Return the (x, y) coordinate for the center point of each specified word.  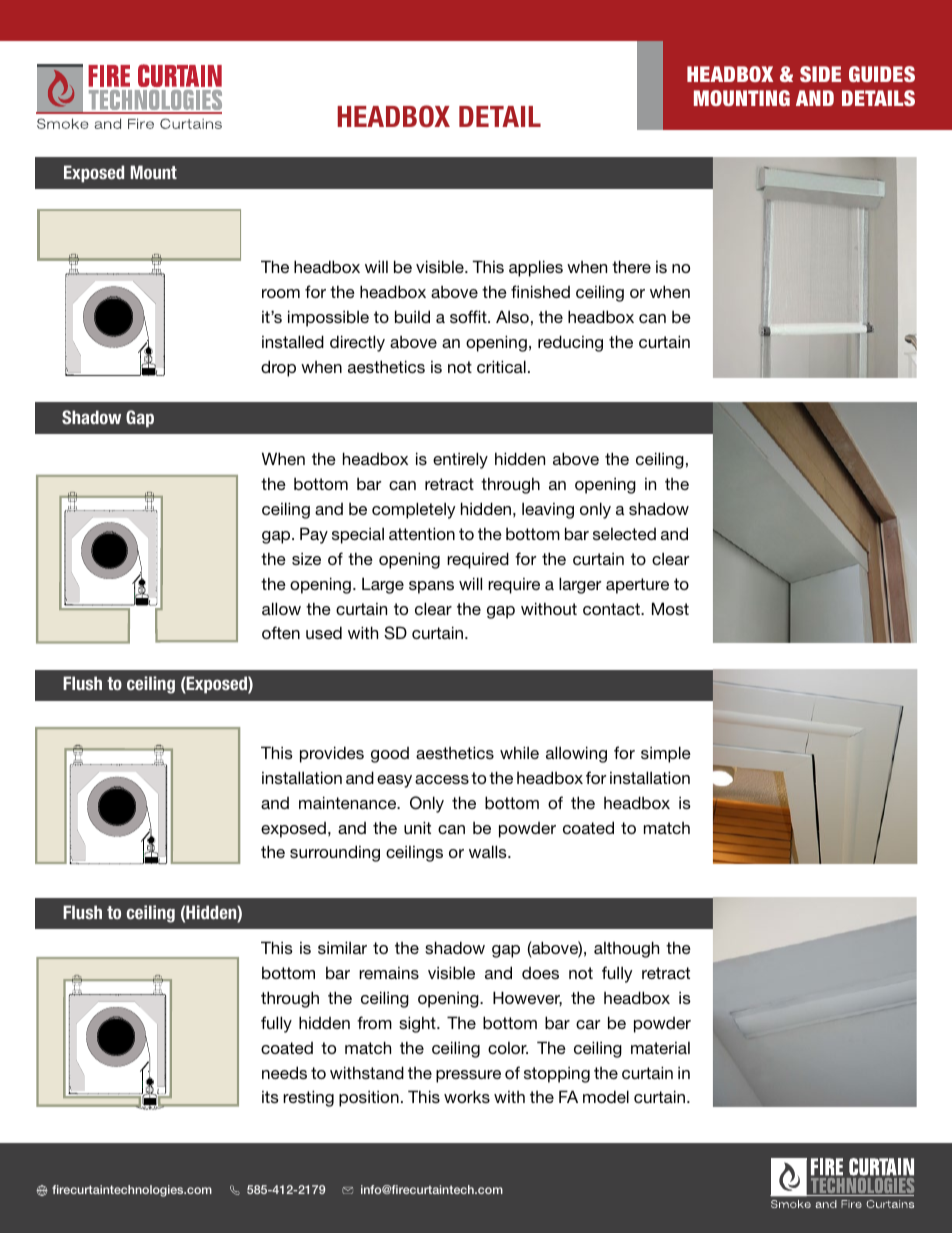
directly (357, 343)
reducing (570, 343)
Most (670, 608)
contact (612, 609)
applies (536, 268)
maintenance (349, 802)
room (281, 293)
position (369, 1098)
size (306, 558)
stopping (557, 1074)
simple (666, 754)
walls (489, 851)
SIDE (820, 74)
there (631, 266)
